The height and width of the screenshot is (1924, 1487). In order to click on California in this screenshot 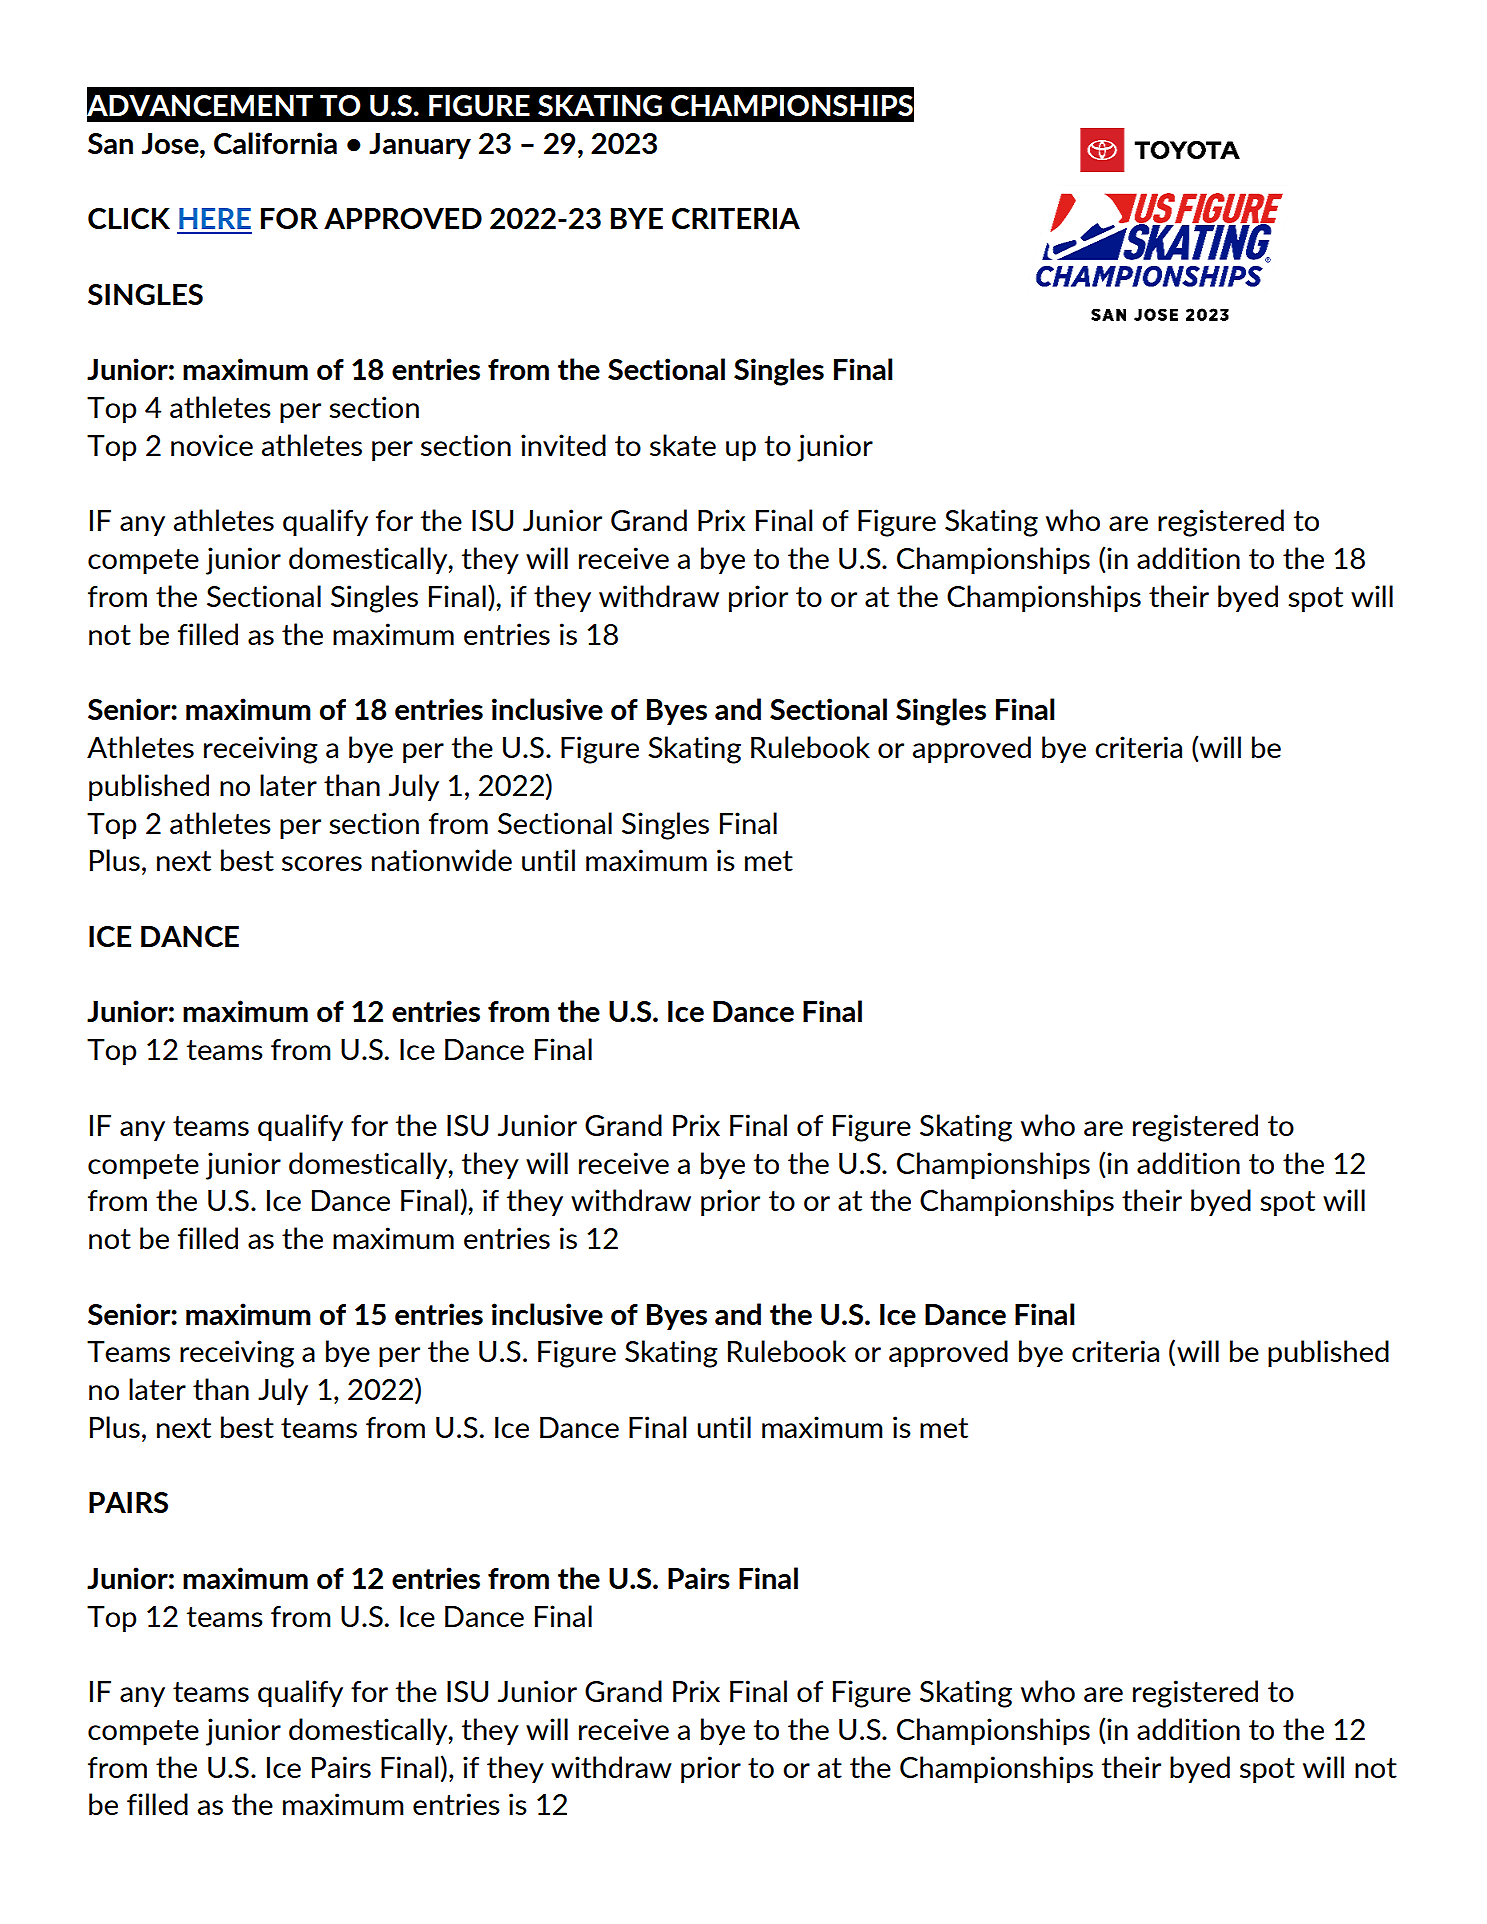, I will do `click(275, 143)`.
